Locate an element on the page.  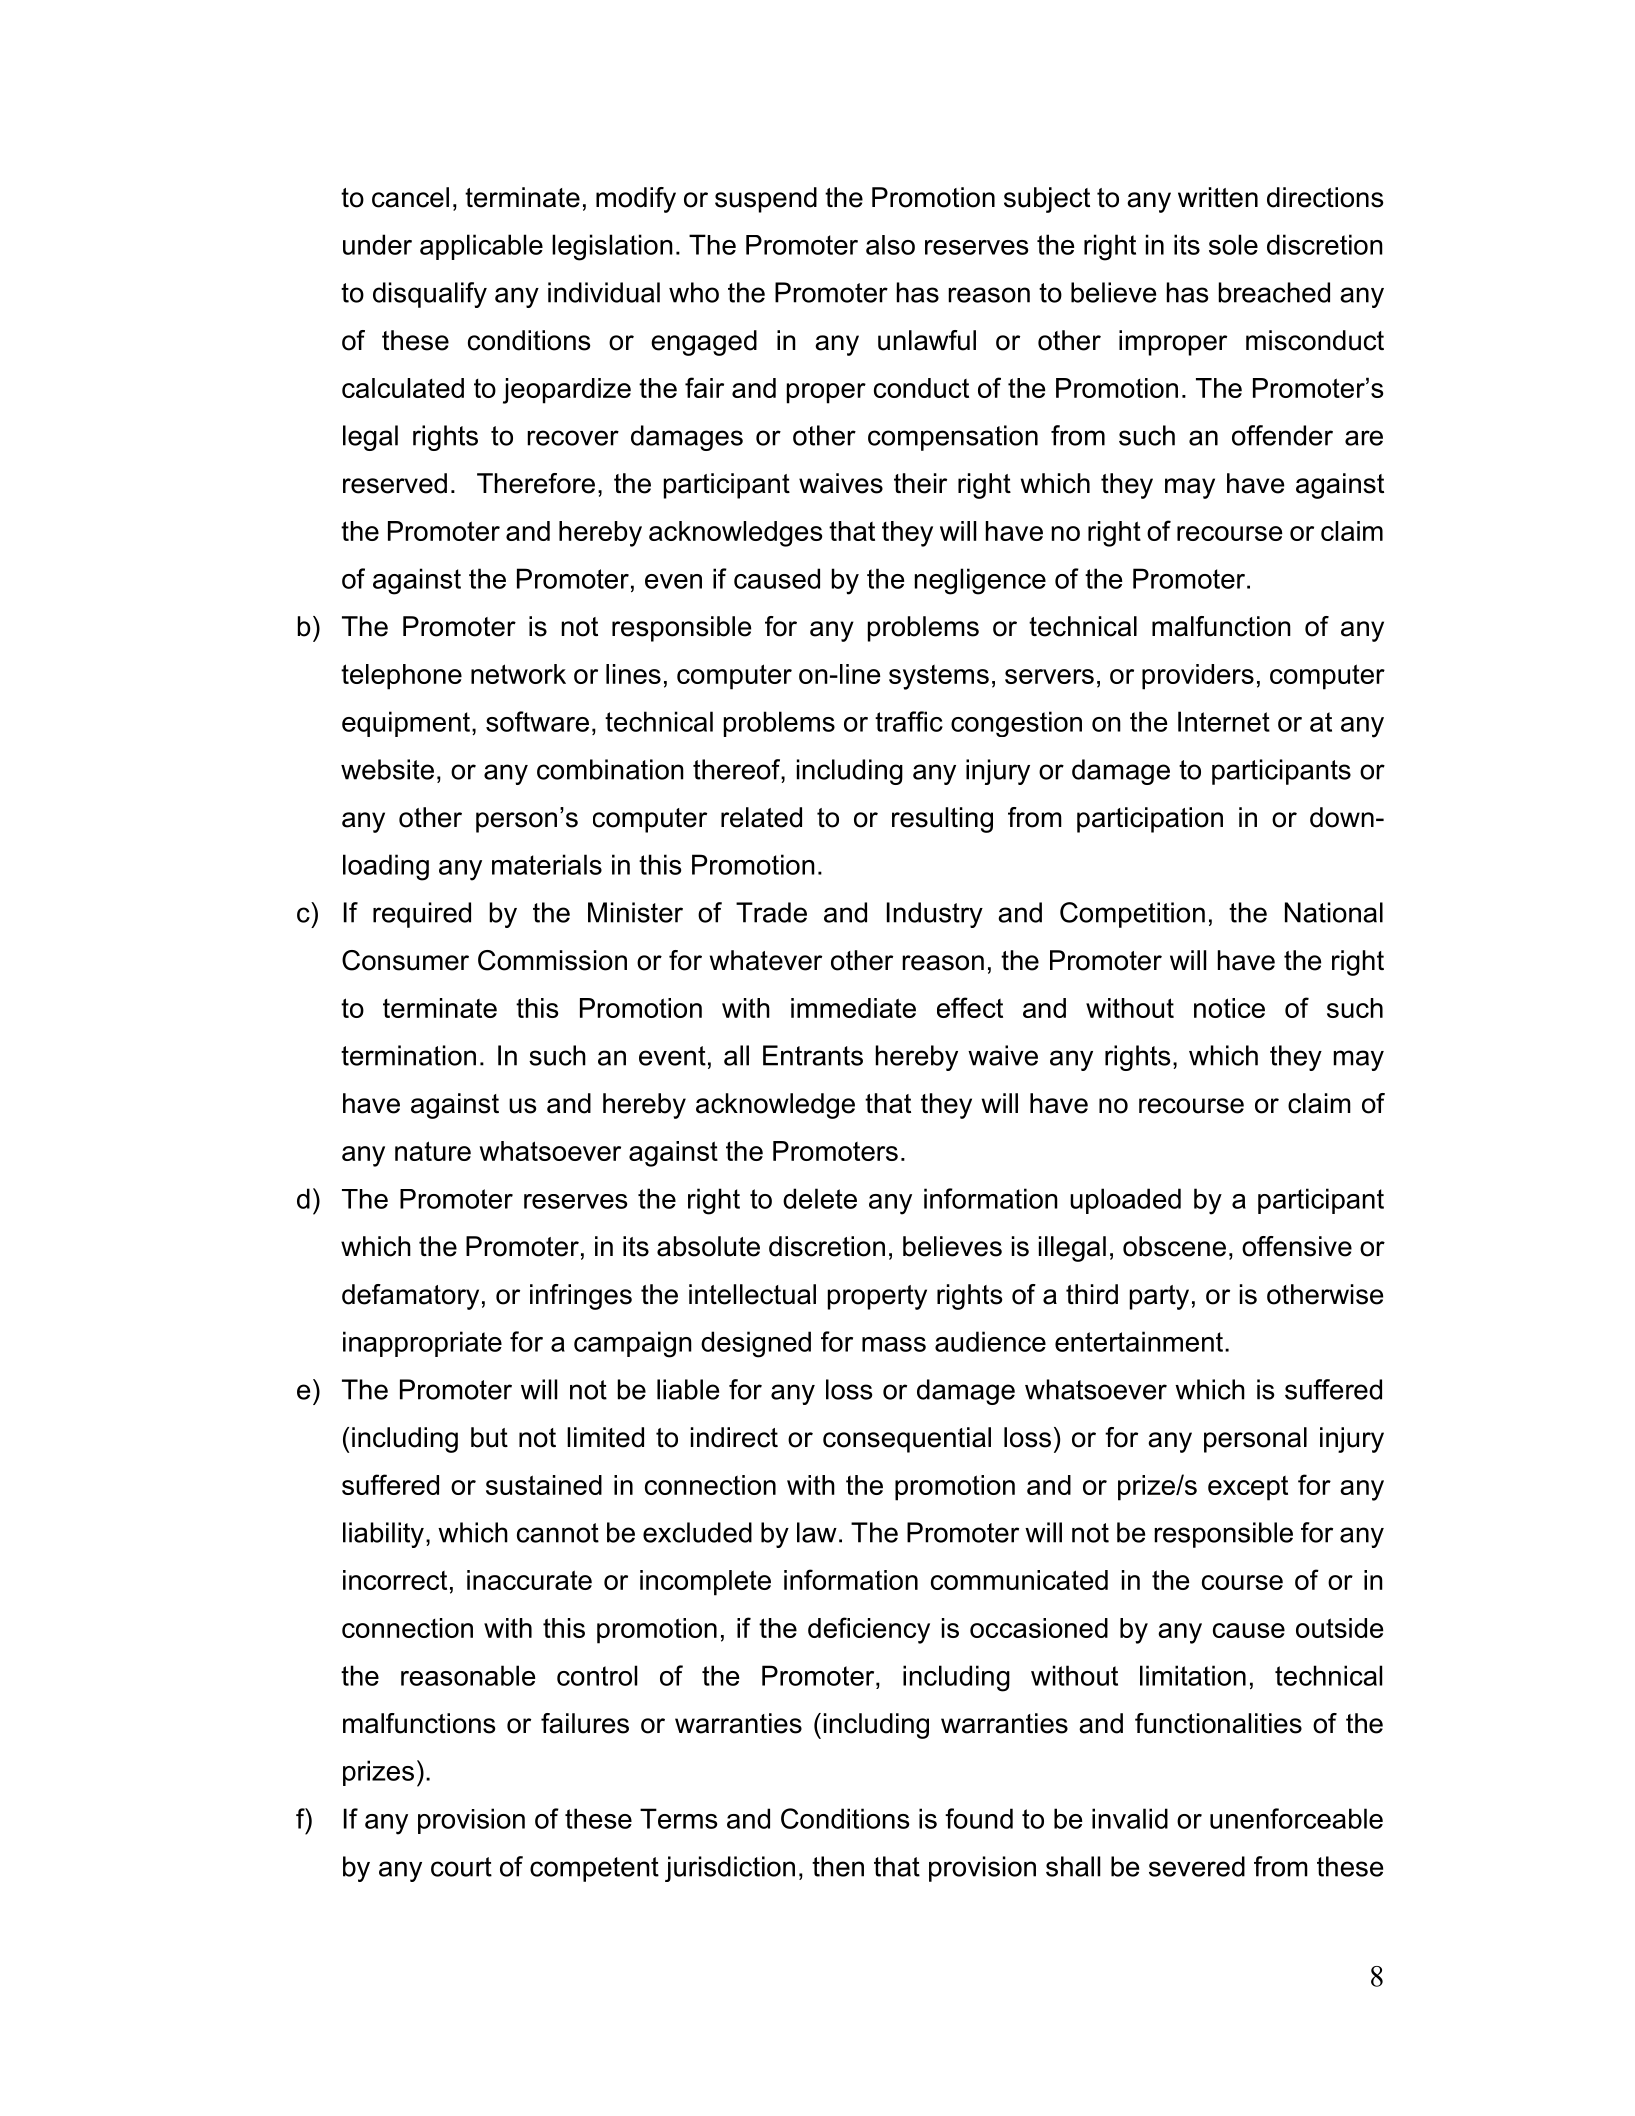
applicable is located at coordinates (481, 247).
